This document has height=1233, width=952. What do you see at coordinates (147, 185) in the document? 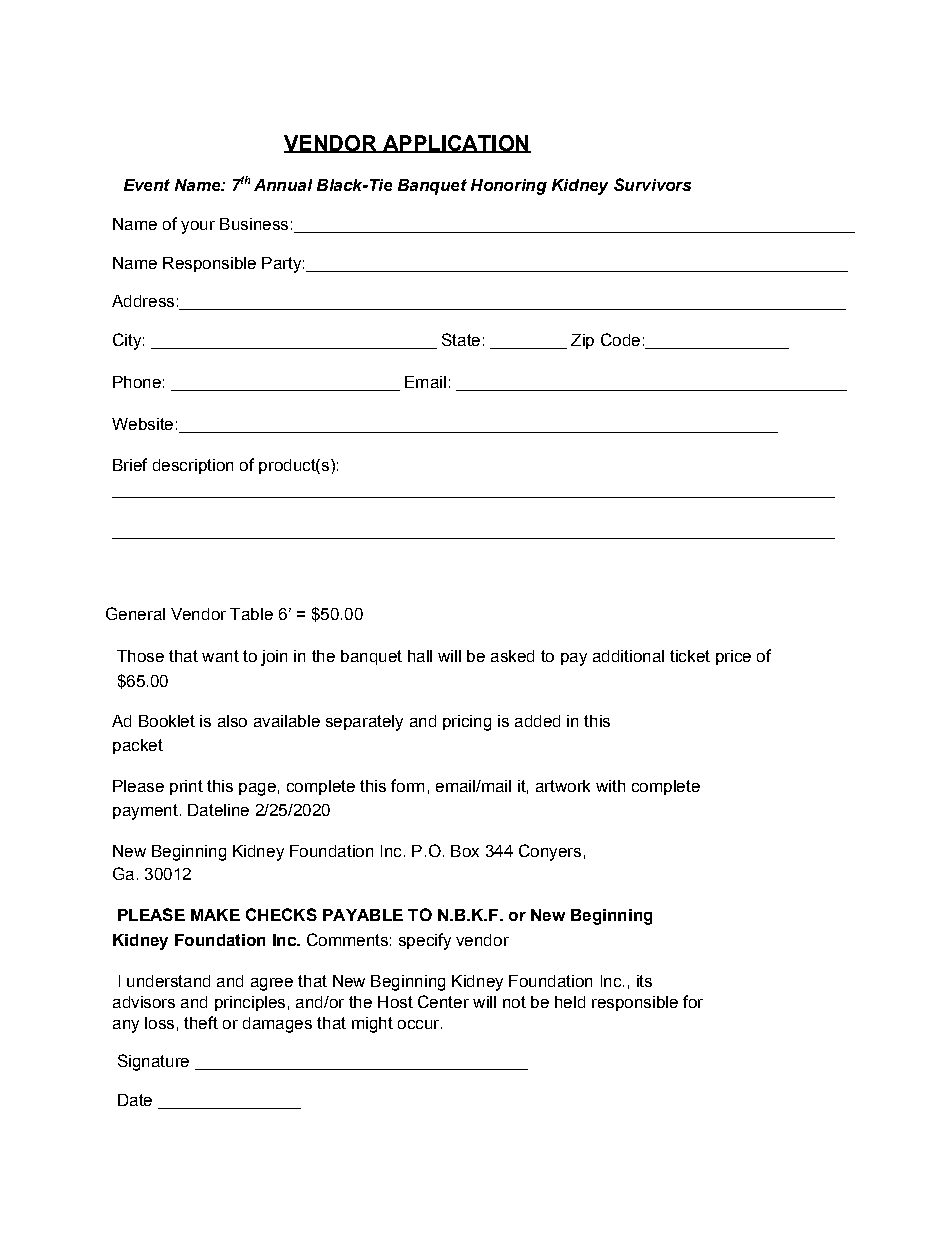
I see `Event` at bounding box center [147, 185].
